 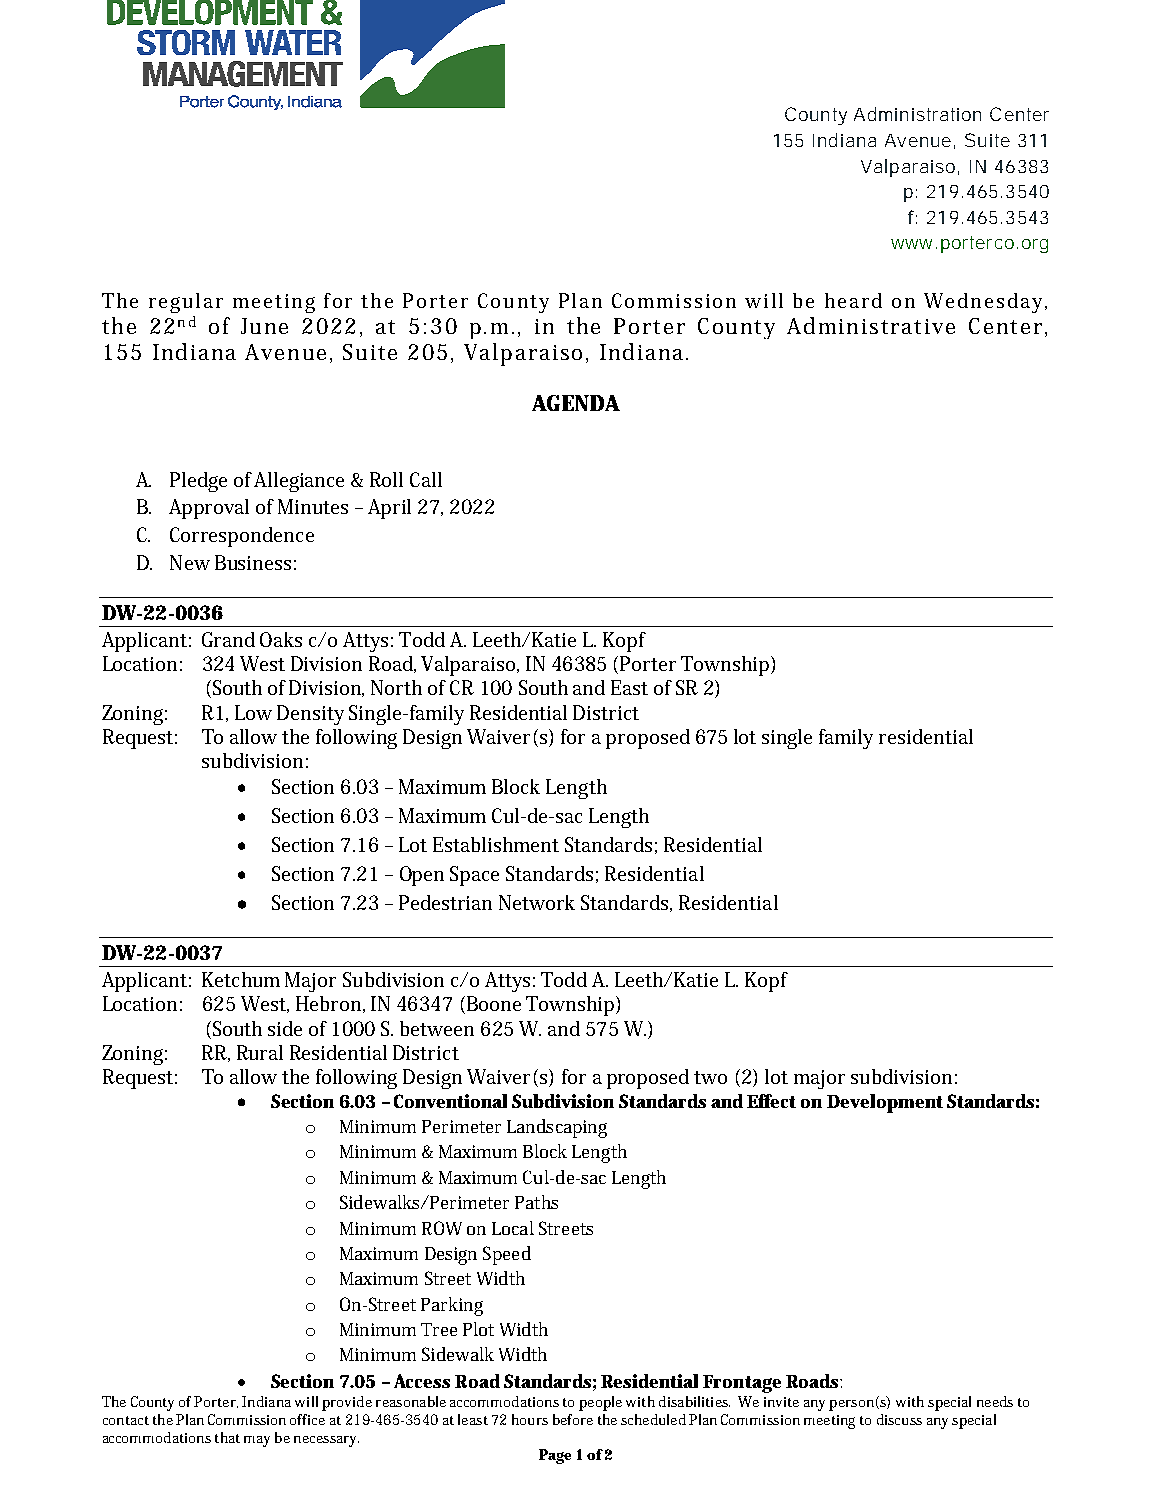 I want to click on Pledge, so click(x=198, y=482).
